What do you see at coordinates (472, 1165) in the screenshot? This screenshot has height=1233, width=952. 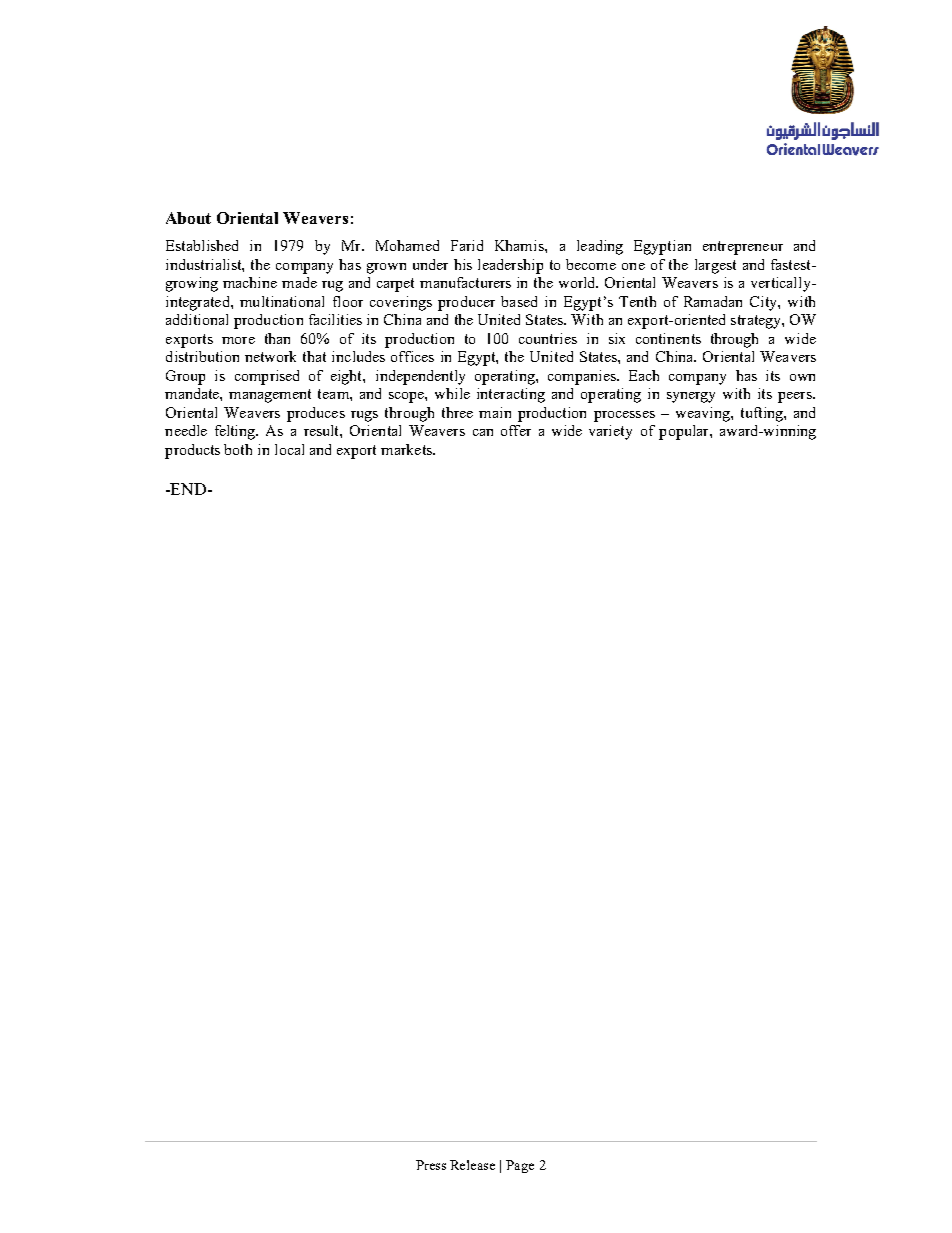 I see `Release` at bounding box center [472, 1165].
